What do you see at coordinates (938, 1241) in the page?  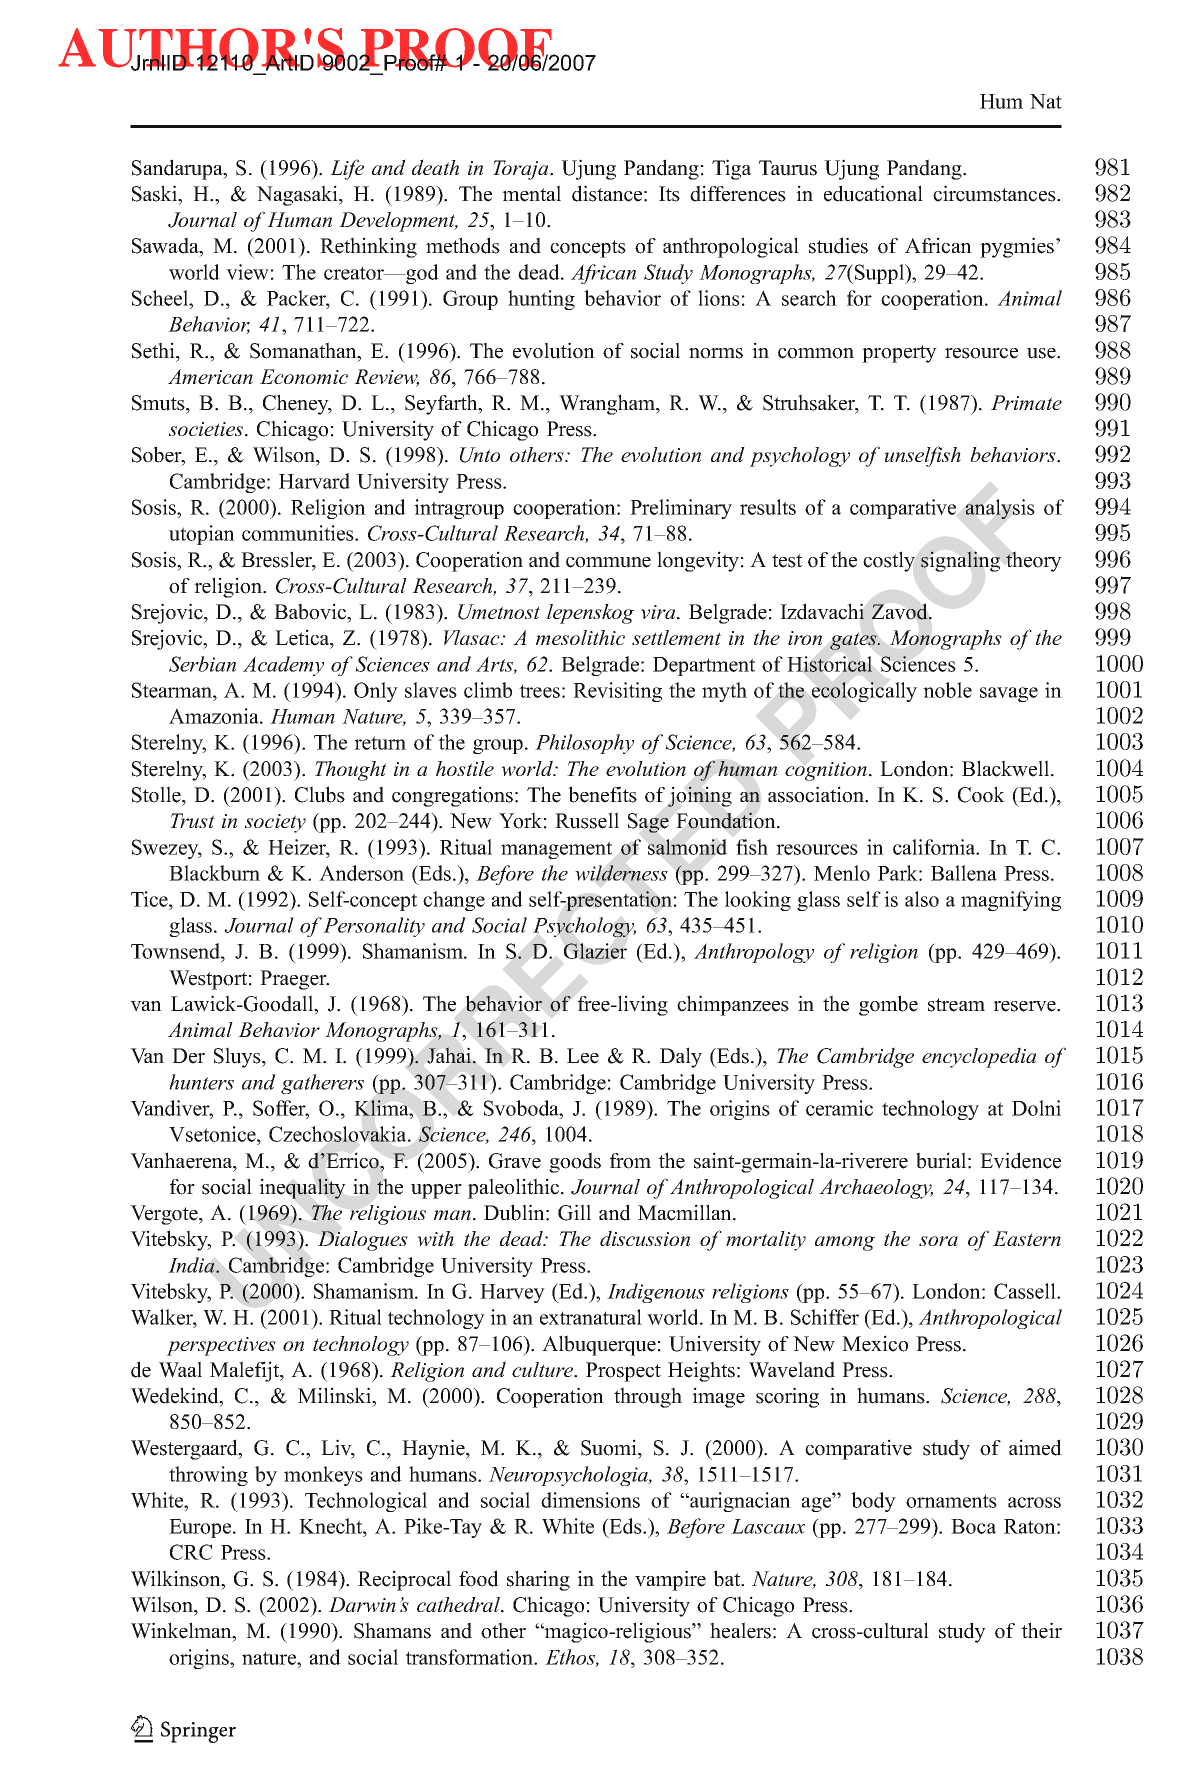 I see `sora` at bounding box center [938, 1241].
